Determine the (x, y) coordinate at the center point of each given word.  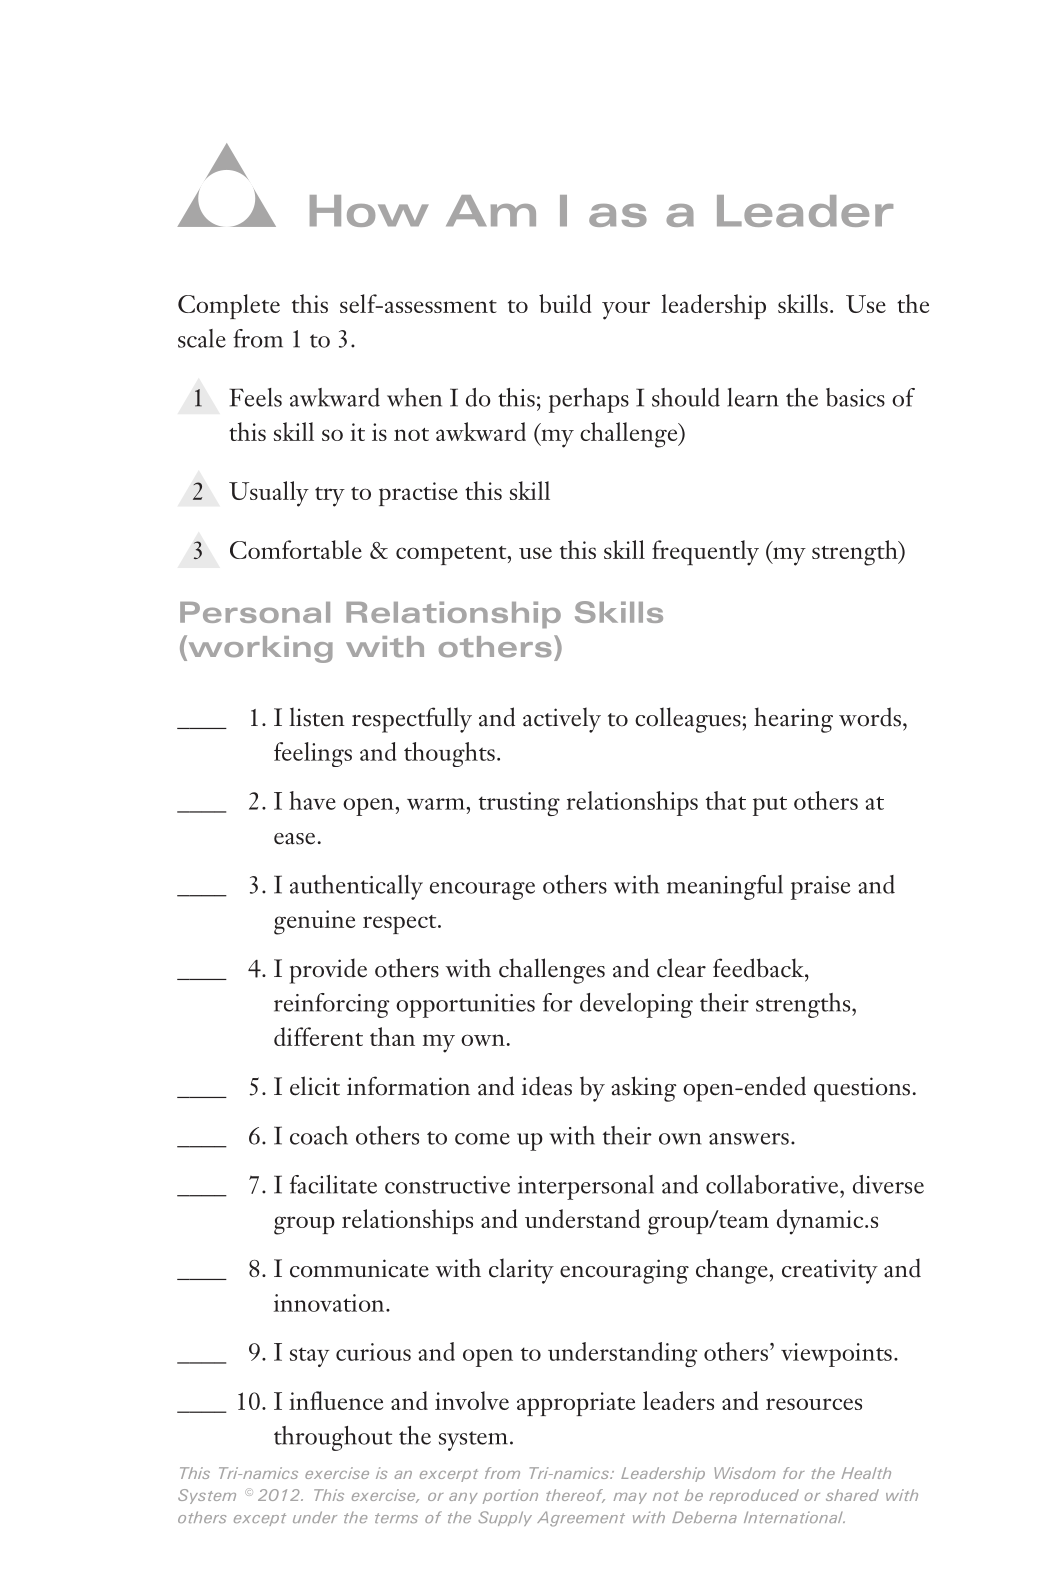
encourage (482, 891)
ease (294, 839)
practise (418, 494)
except (260, 1519)
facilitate (333, 1184)
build (565, 303)
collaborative (773, 1184)
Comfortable (296, 549)
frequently (705, 553)
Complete (229, 306)
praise (820, 888)
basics (855, 397)
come (482, 1139)
